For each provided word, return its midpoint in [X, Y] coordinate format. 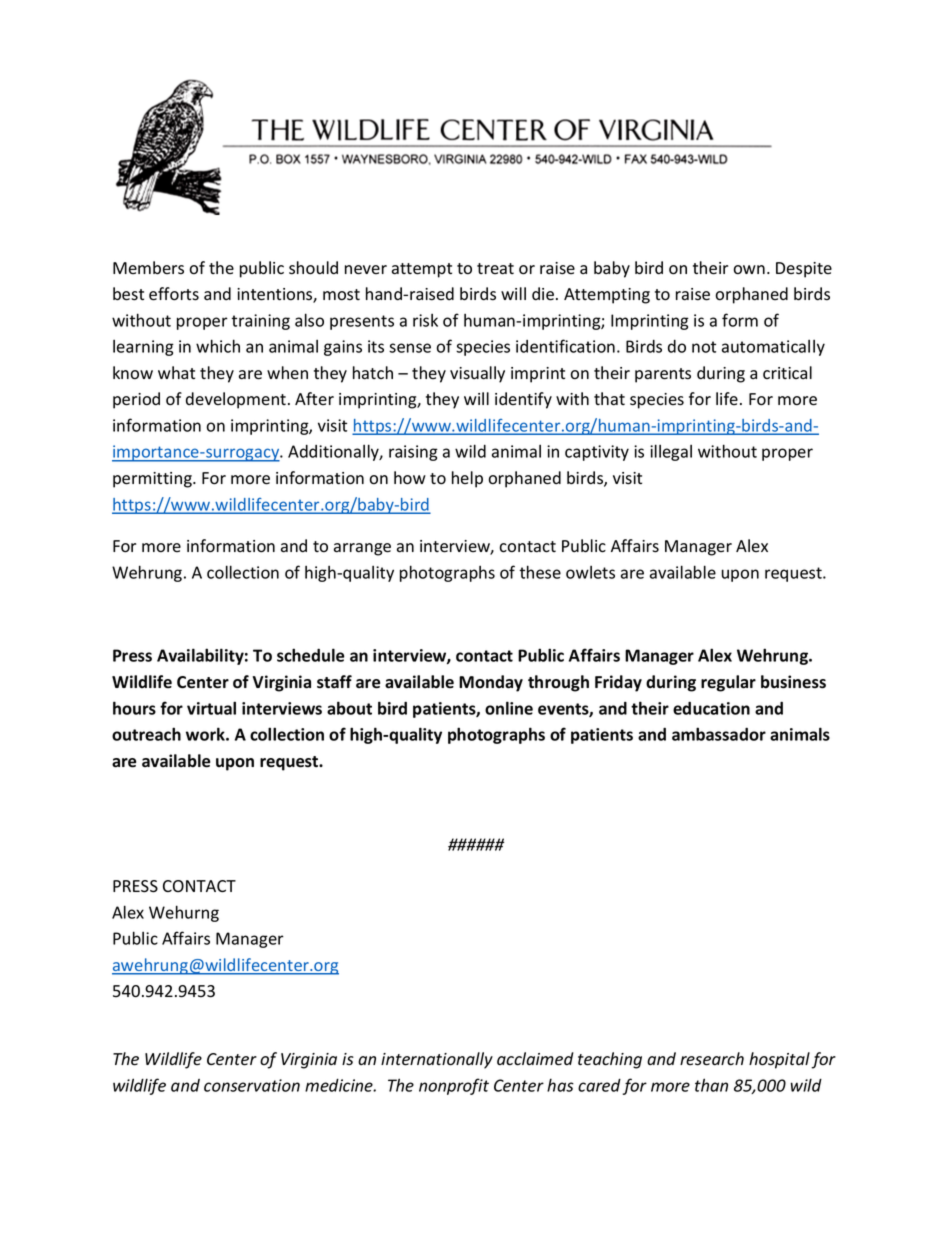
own [749, 270]
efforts [174, 294]
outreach [146, 734]
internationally [437, 1060]
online [509, 708]
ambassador [719, 734]
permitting [153, 480]
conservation [252, 1085]
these [540, 572]
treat [495, 269]
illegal [671, 452]
